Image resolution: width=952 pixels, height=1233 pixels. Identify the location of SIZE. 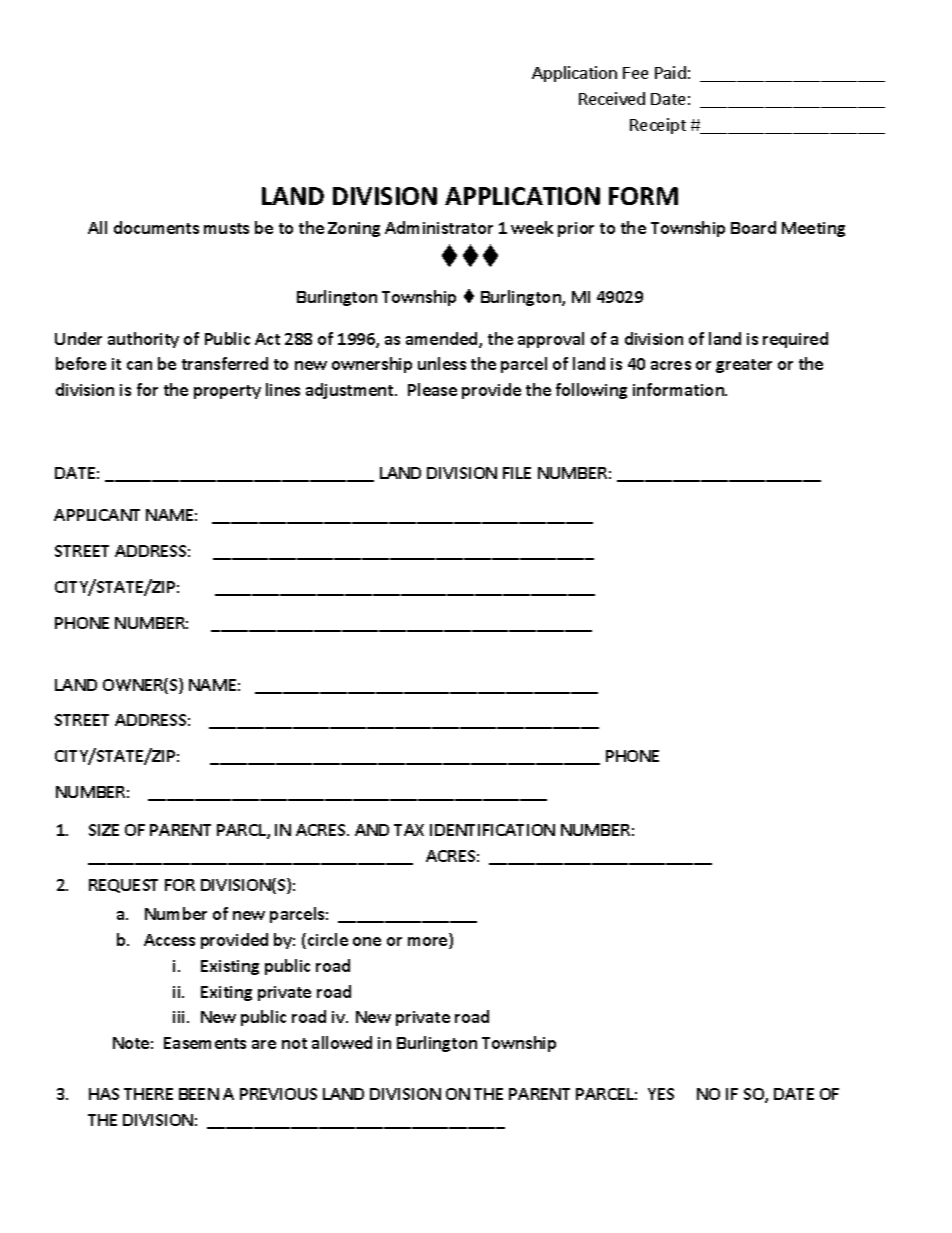
(104, 830).
